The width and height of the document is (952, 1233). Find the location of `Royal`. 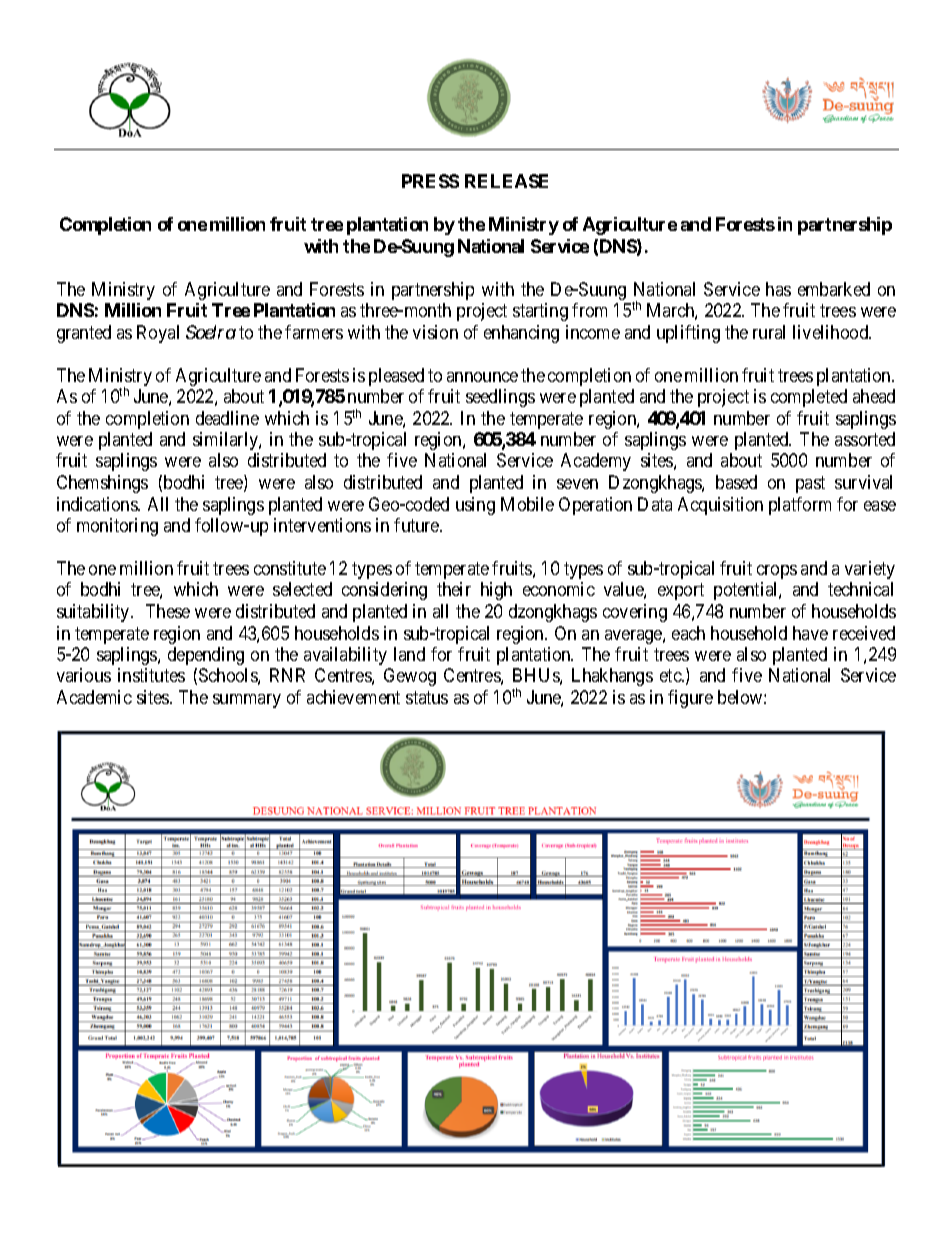

Royal is located at coordinates (158, 334).
